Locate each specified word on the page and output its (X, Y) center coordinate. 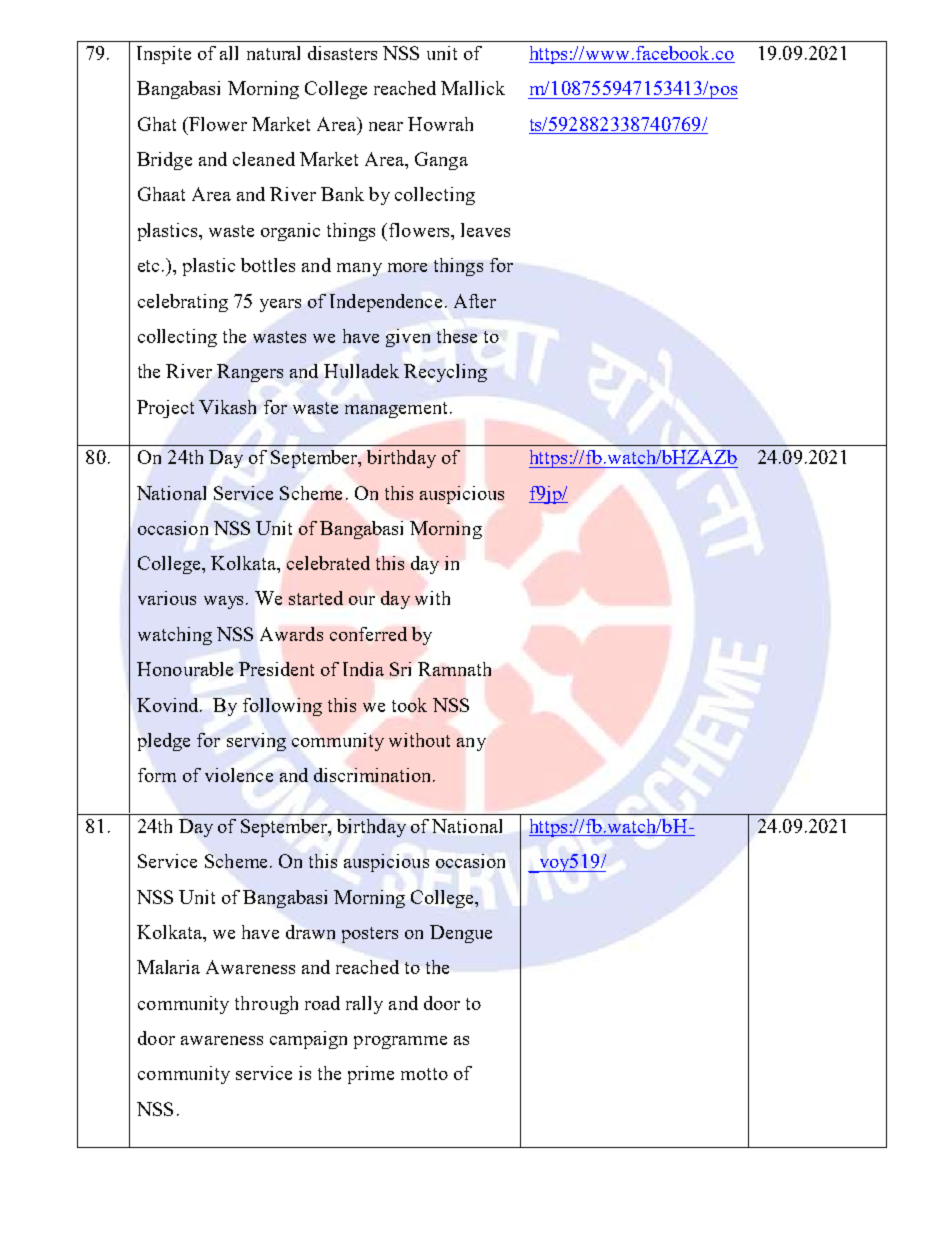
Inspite (164, 55)
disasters (342, 53)
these (457, 336)
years (280, 305)
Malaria (168, 967)
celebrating (183, 303)
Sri (400, 669)
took (409, 705)
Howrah (440, 124)
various (167, 598)
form (157, 775)
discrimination (374, 775)
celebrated (328, 563)
